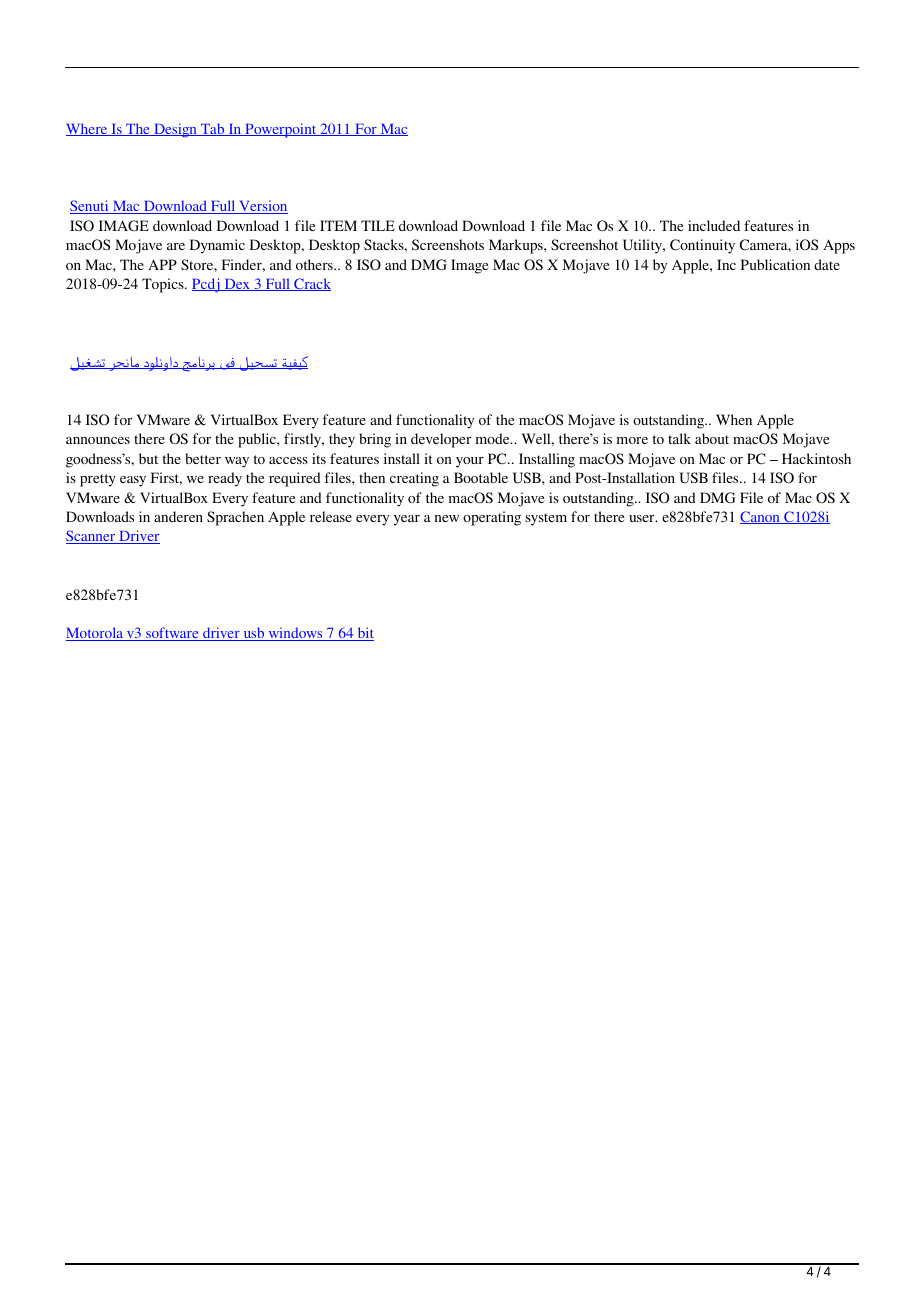  What do you see at coordinates (98, 440) in the screenshot?
I see `announces` at bounding box center [98, 440].
